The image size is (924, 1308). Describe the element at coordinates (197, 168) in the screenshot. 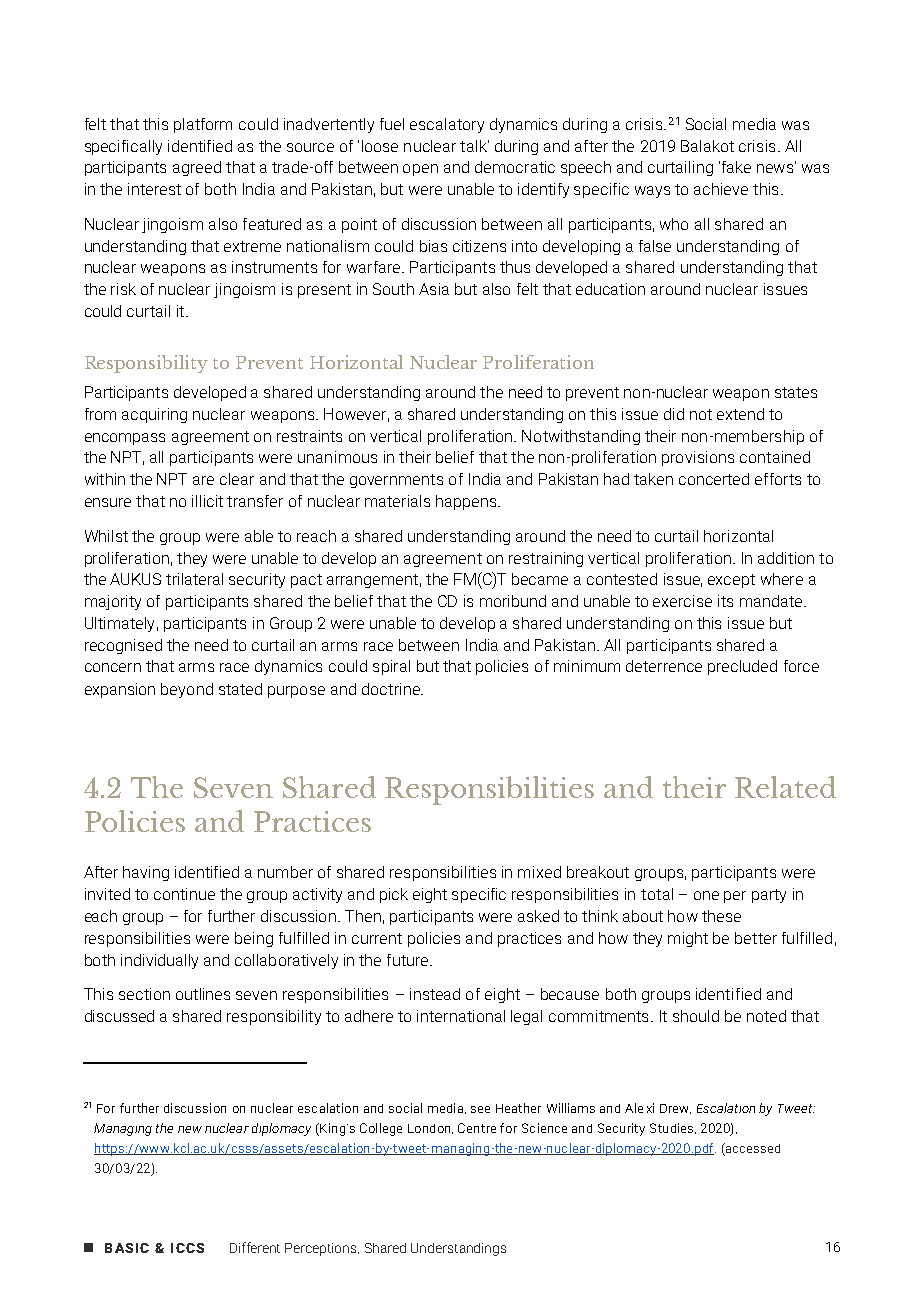

I see `agreed` at that location.
